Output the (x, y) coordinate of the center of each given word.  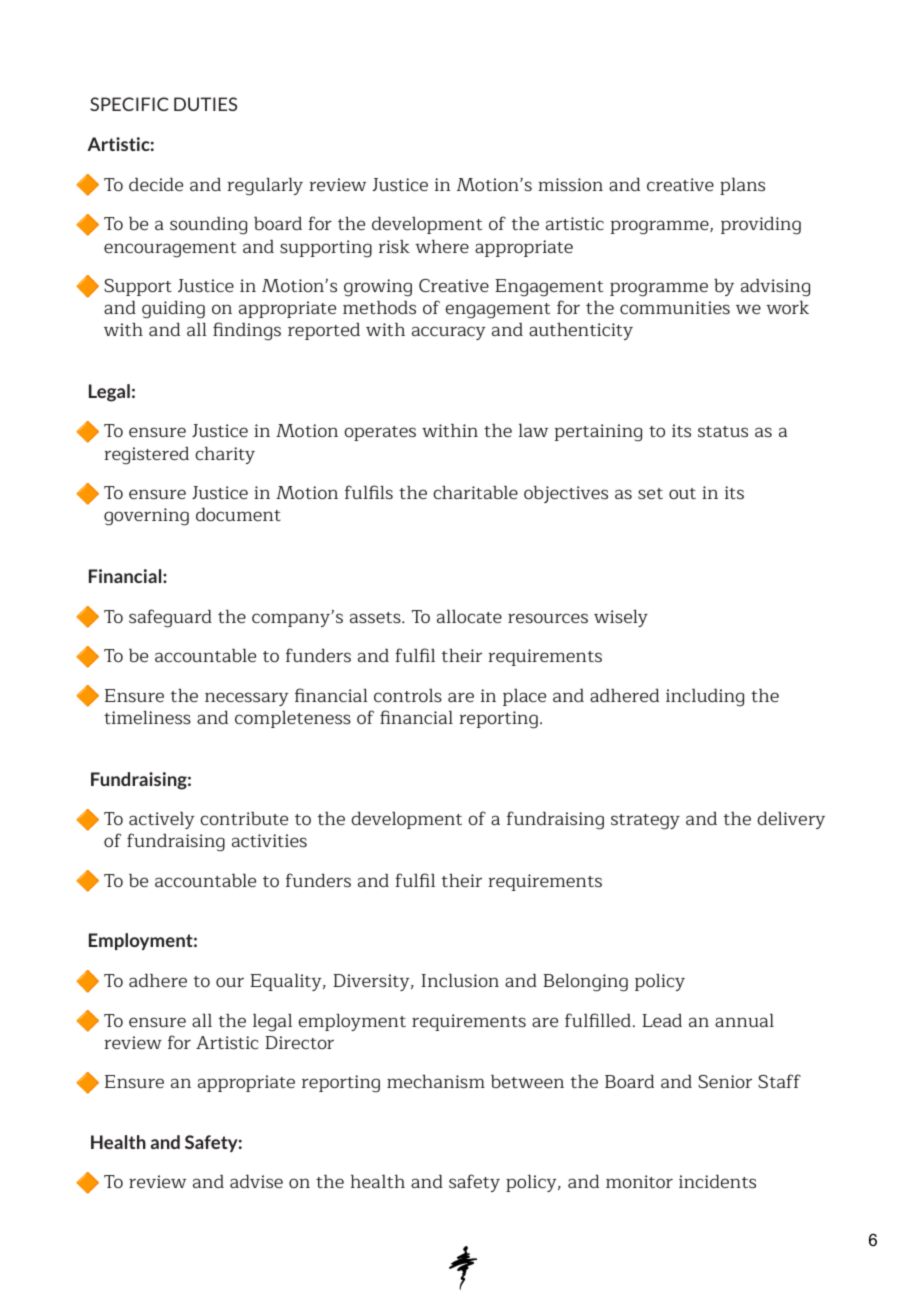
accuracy (449, 333)
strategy (645, 822)
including (705, 697)
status (723, 431)
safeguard (170, 618)
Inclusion (460, 980)
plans (742, 186)
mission (570, 184)
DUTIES (205, 104)
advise (256, 1181)
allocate (469, 616)
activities (269, 840)
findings (247, 331)
